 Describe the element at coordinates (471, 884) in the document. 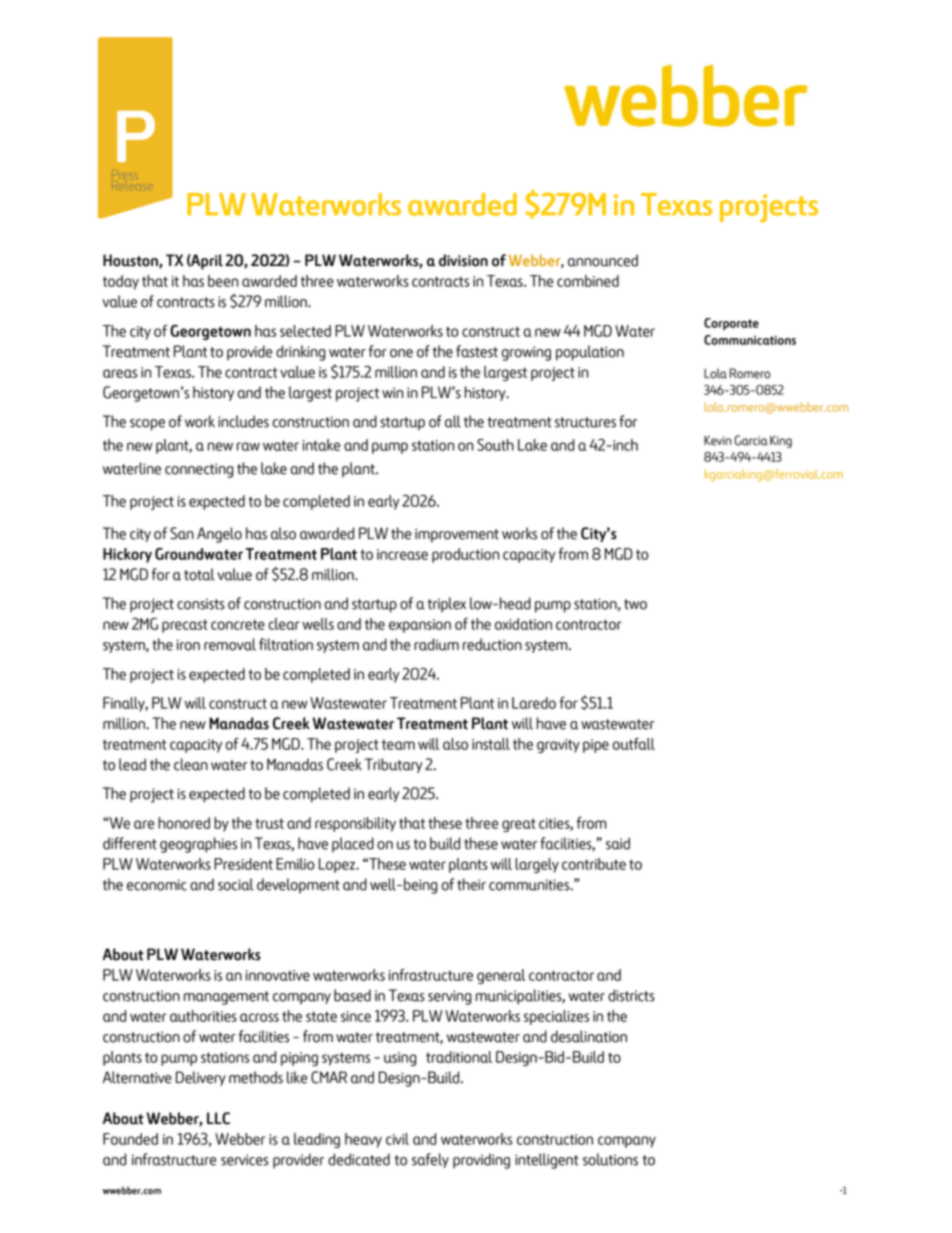

I see `their` at that location.
